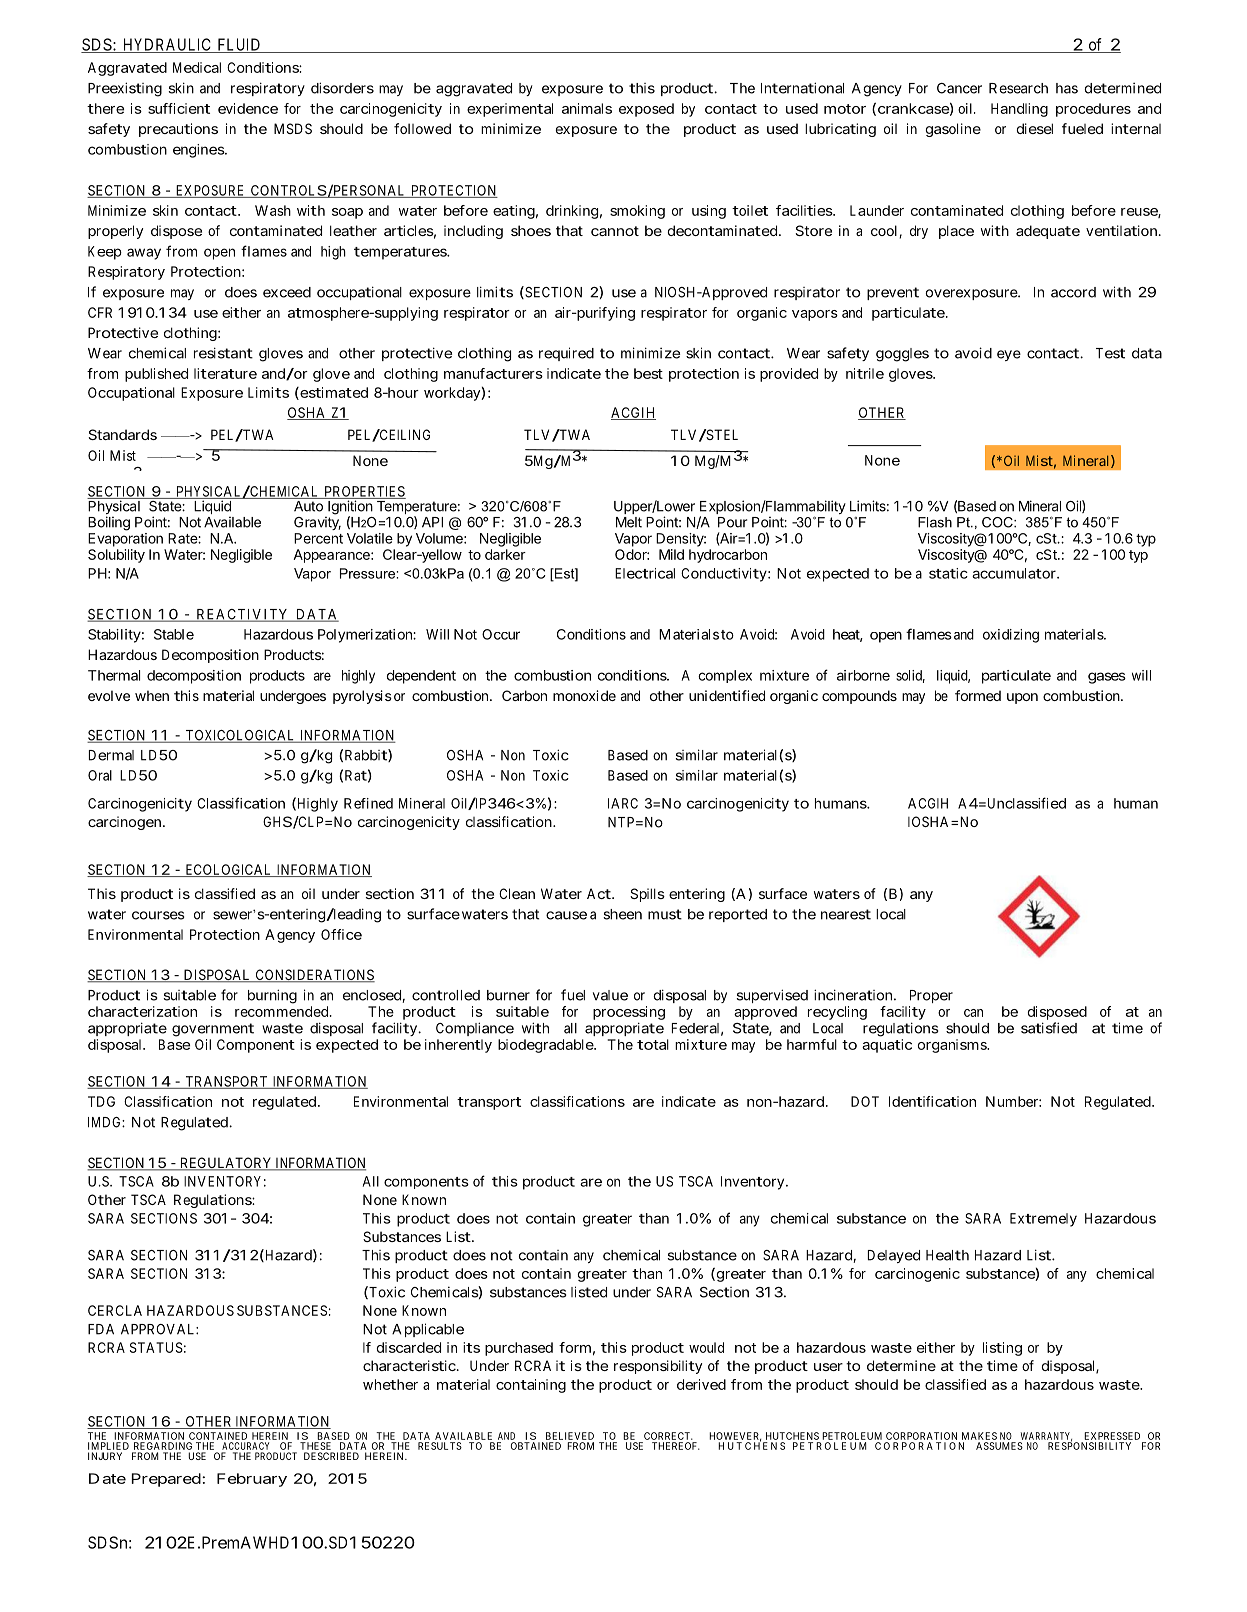 The width and height of the screenshot is (1247, 1612). I want to click on ASSUMES, so click(999, 1446).
